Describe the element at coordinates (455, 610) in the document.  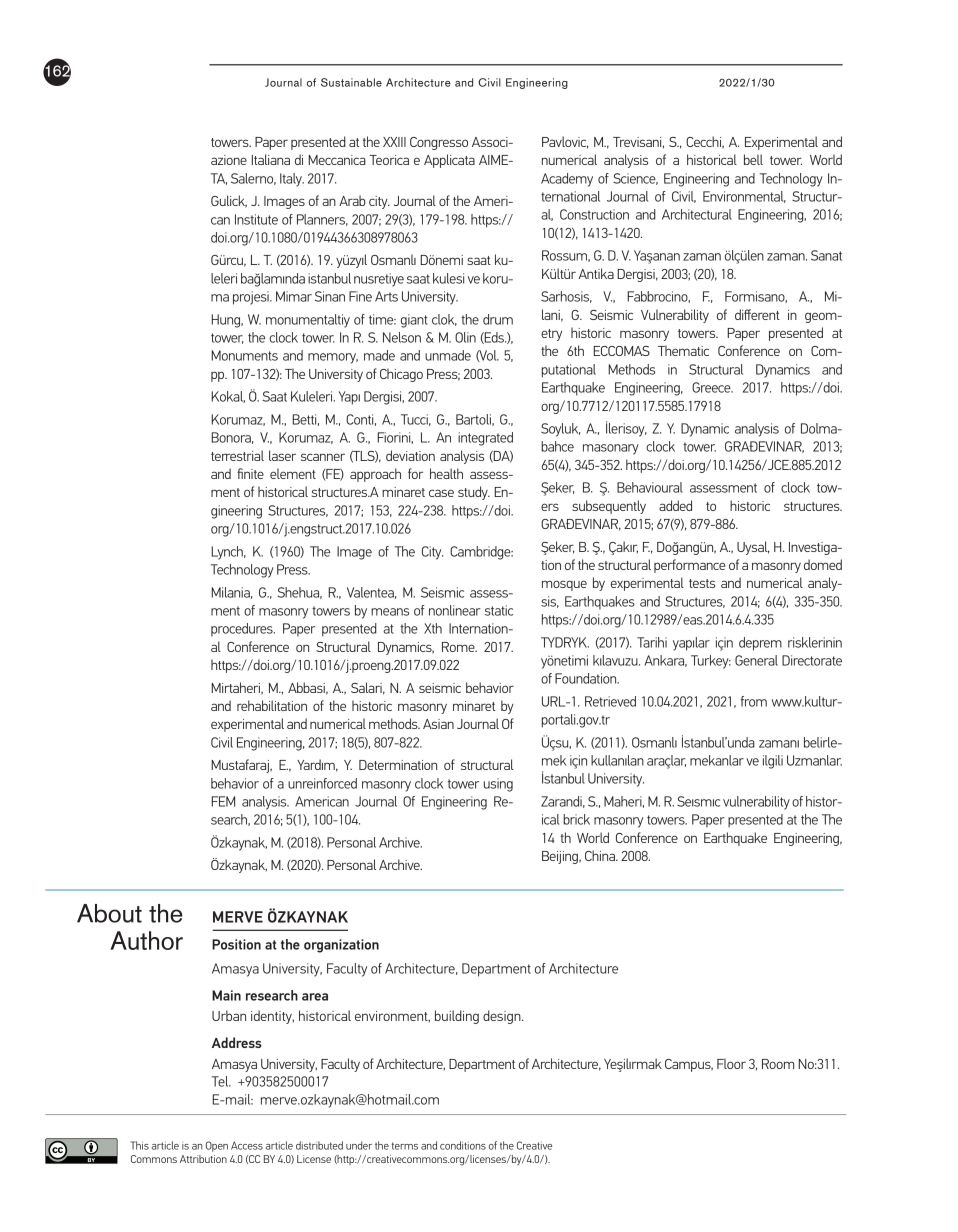
I see `nonlinear` at that location.
